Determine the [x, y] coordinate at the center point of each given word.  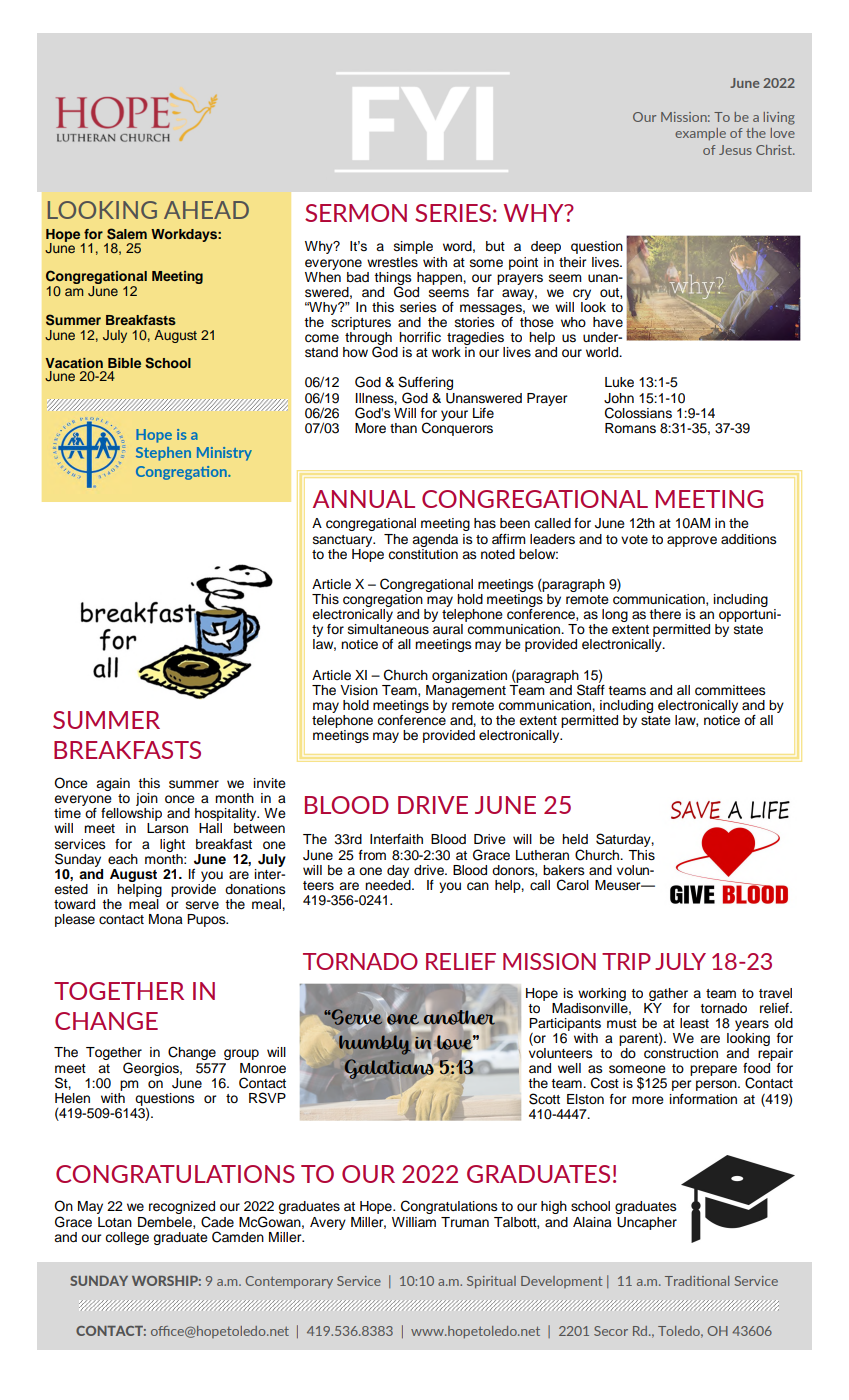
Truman [465, 1222]
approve [692, 541]
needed [389, 884]
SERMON [356, 213]
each [123, 859]
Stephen [163, 454]
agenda [435, 540]
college [127, 1238]
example [700, 134]
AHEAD [206, 210]
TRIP [626, 961]
